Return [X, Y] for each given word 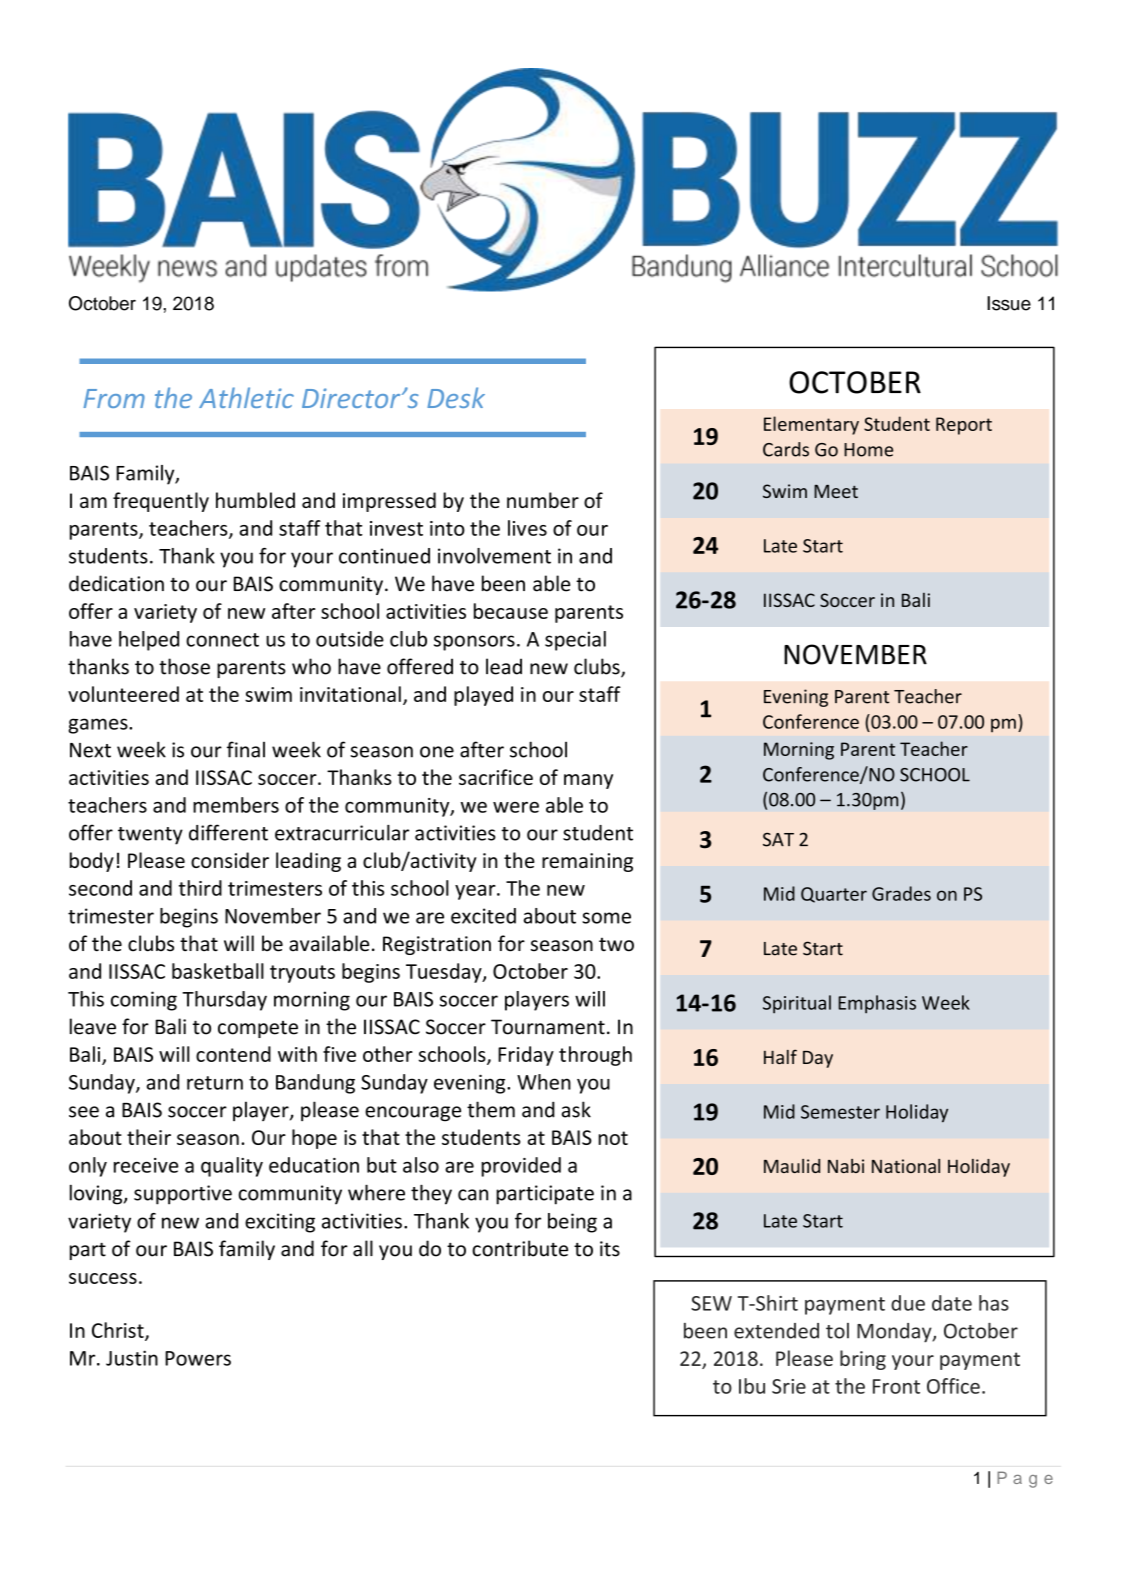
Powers [198, 1358]
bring [863, 1360]
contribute [520, 1248]
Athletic [246, 397]
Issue [1009, 303]
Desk [456, 397]
